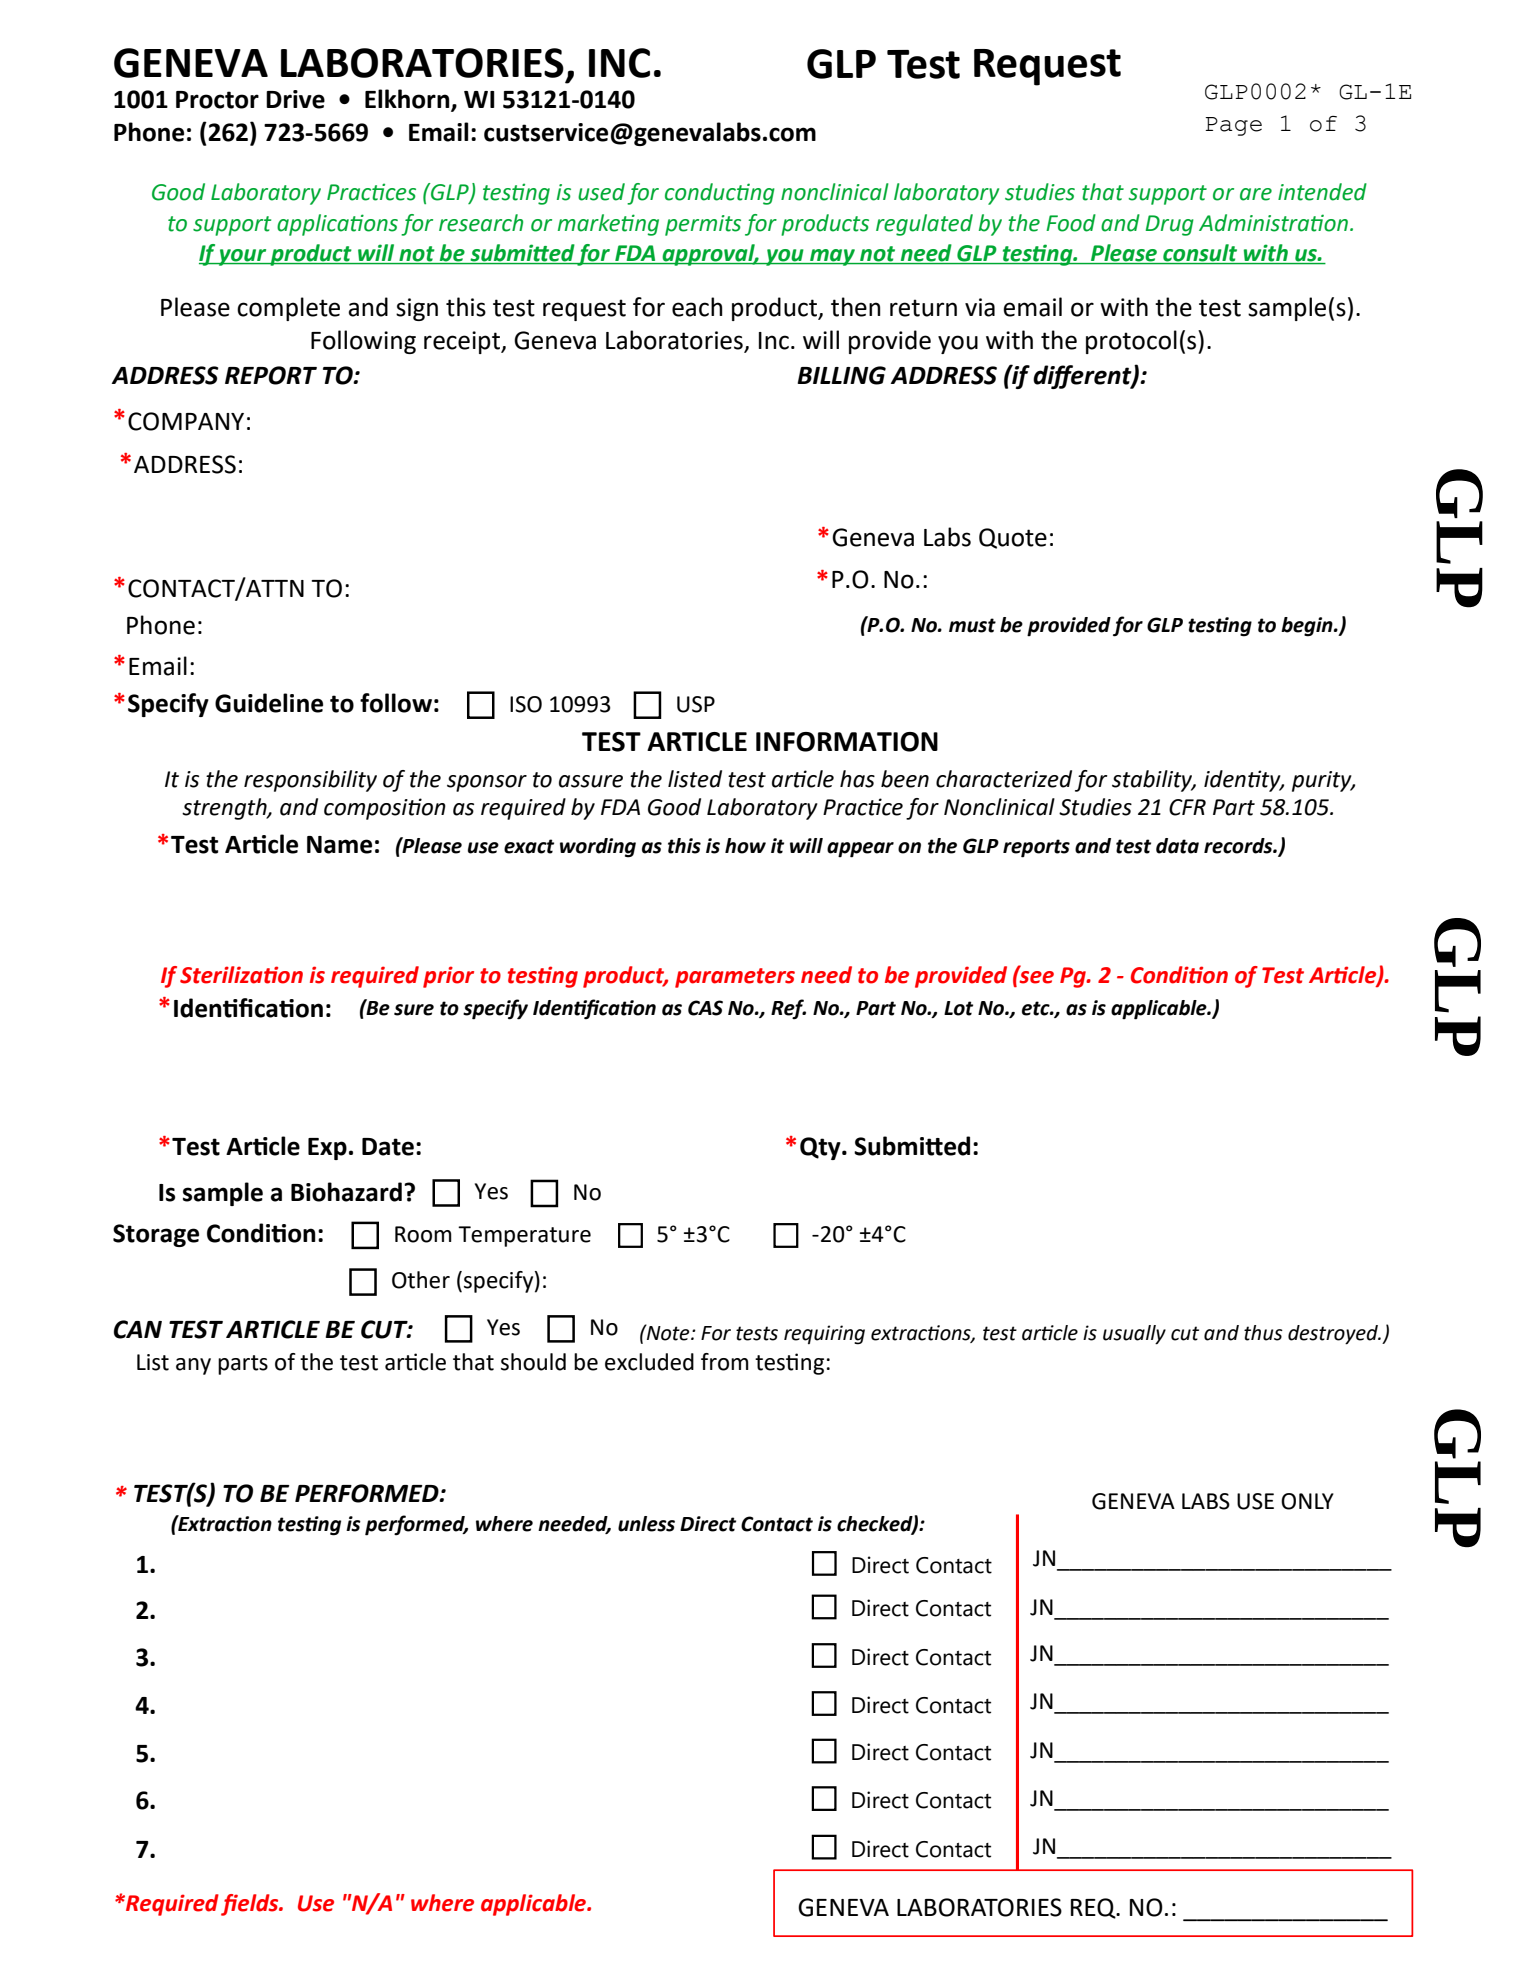 Image resolution: width=1523 pixels, height=1971 pixels. I want to click on CAN, so click(138, 1329).
